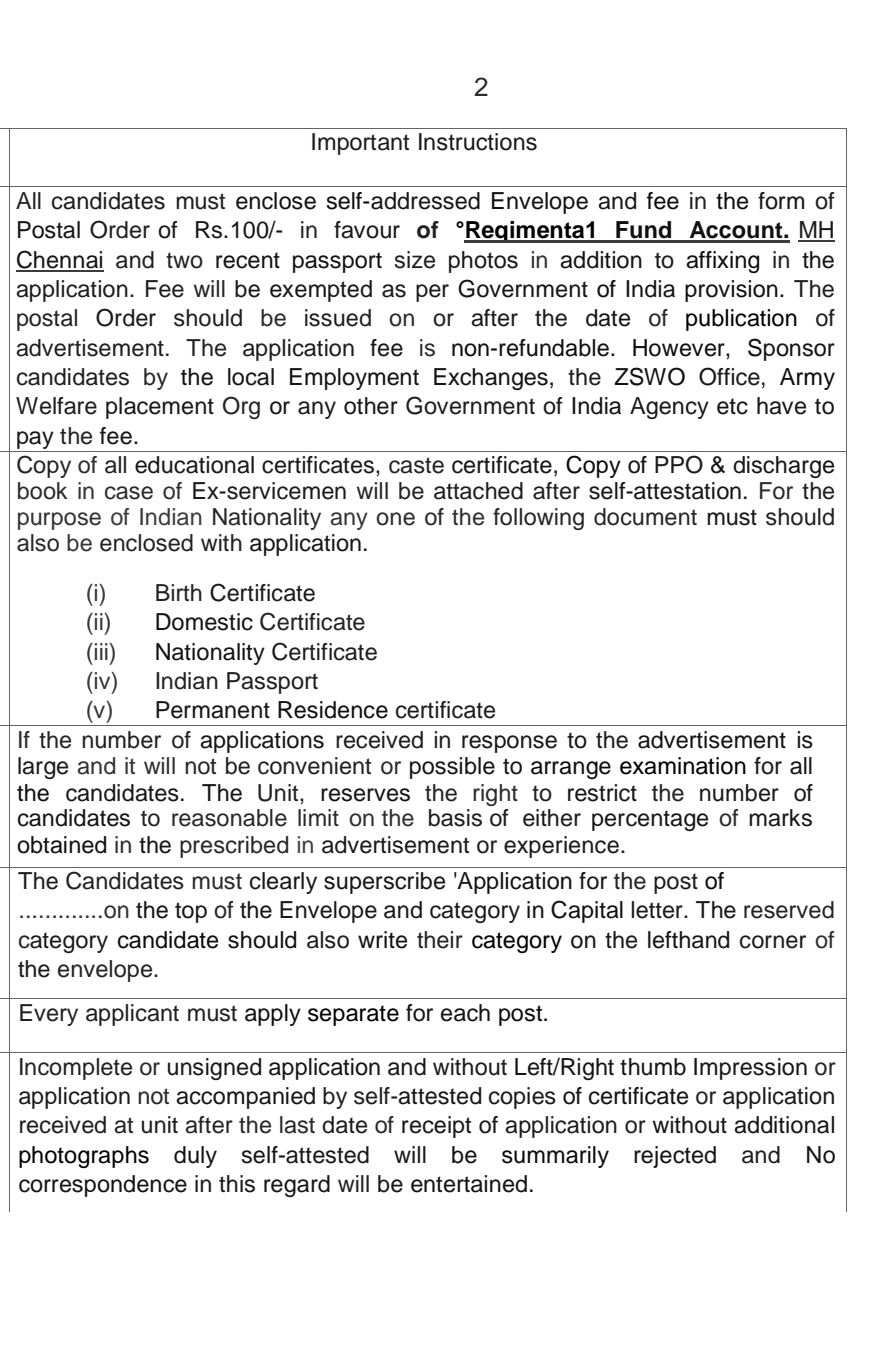 This document has width=892, height=1372. What do you see at coordinates (184, 260) in the document?
I see `two` at bounding box center [184, 260].
